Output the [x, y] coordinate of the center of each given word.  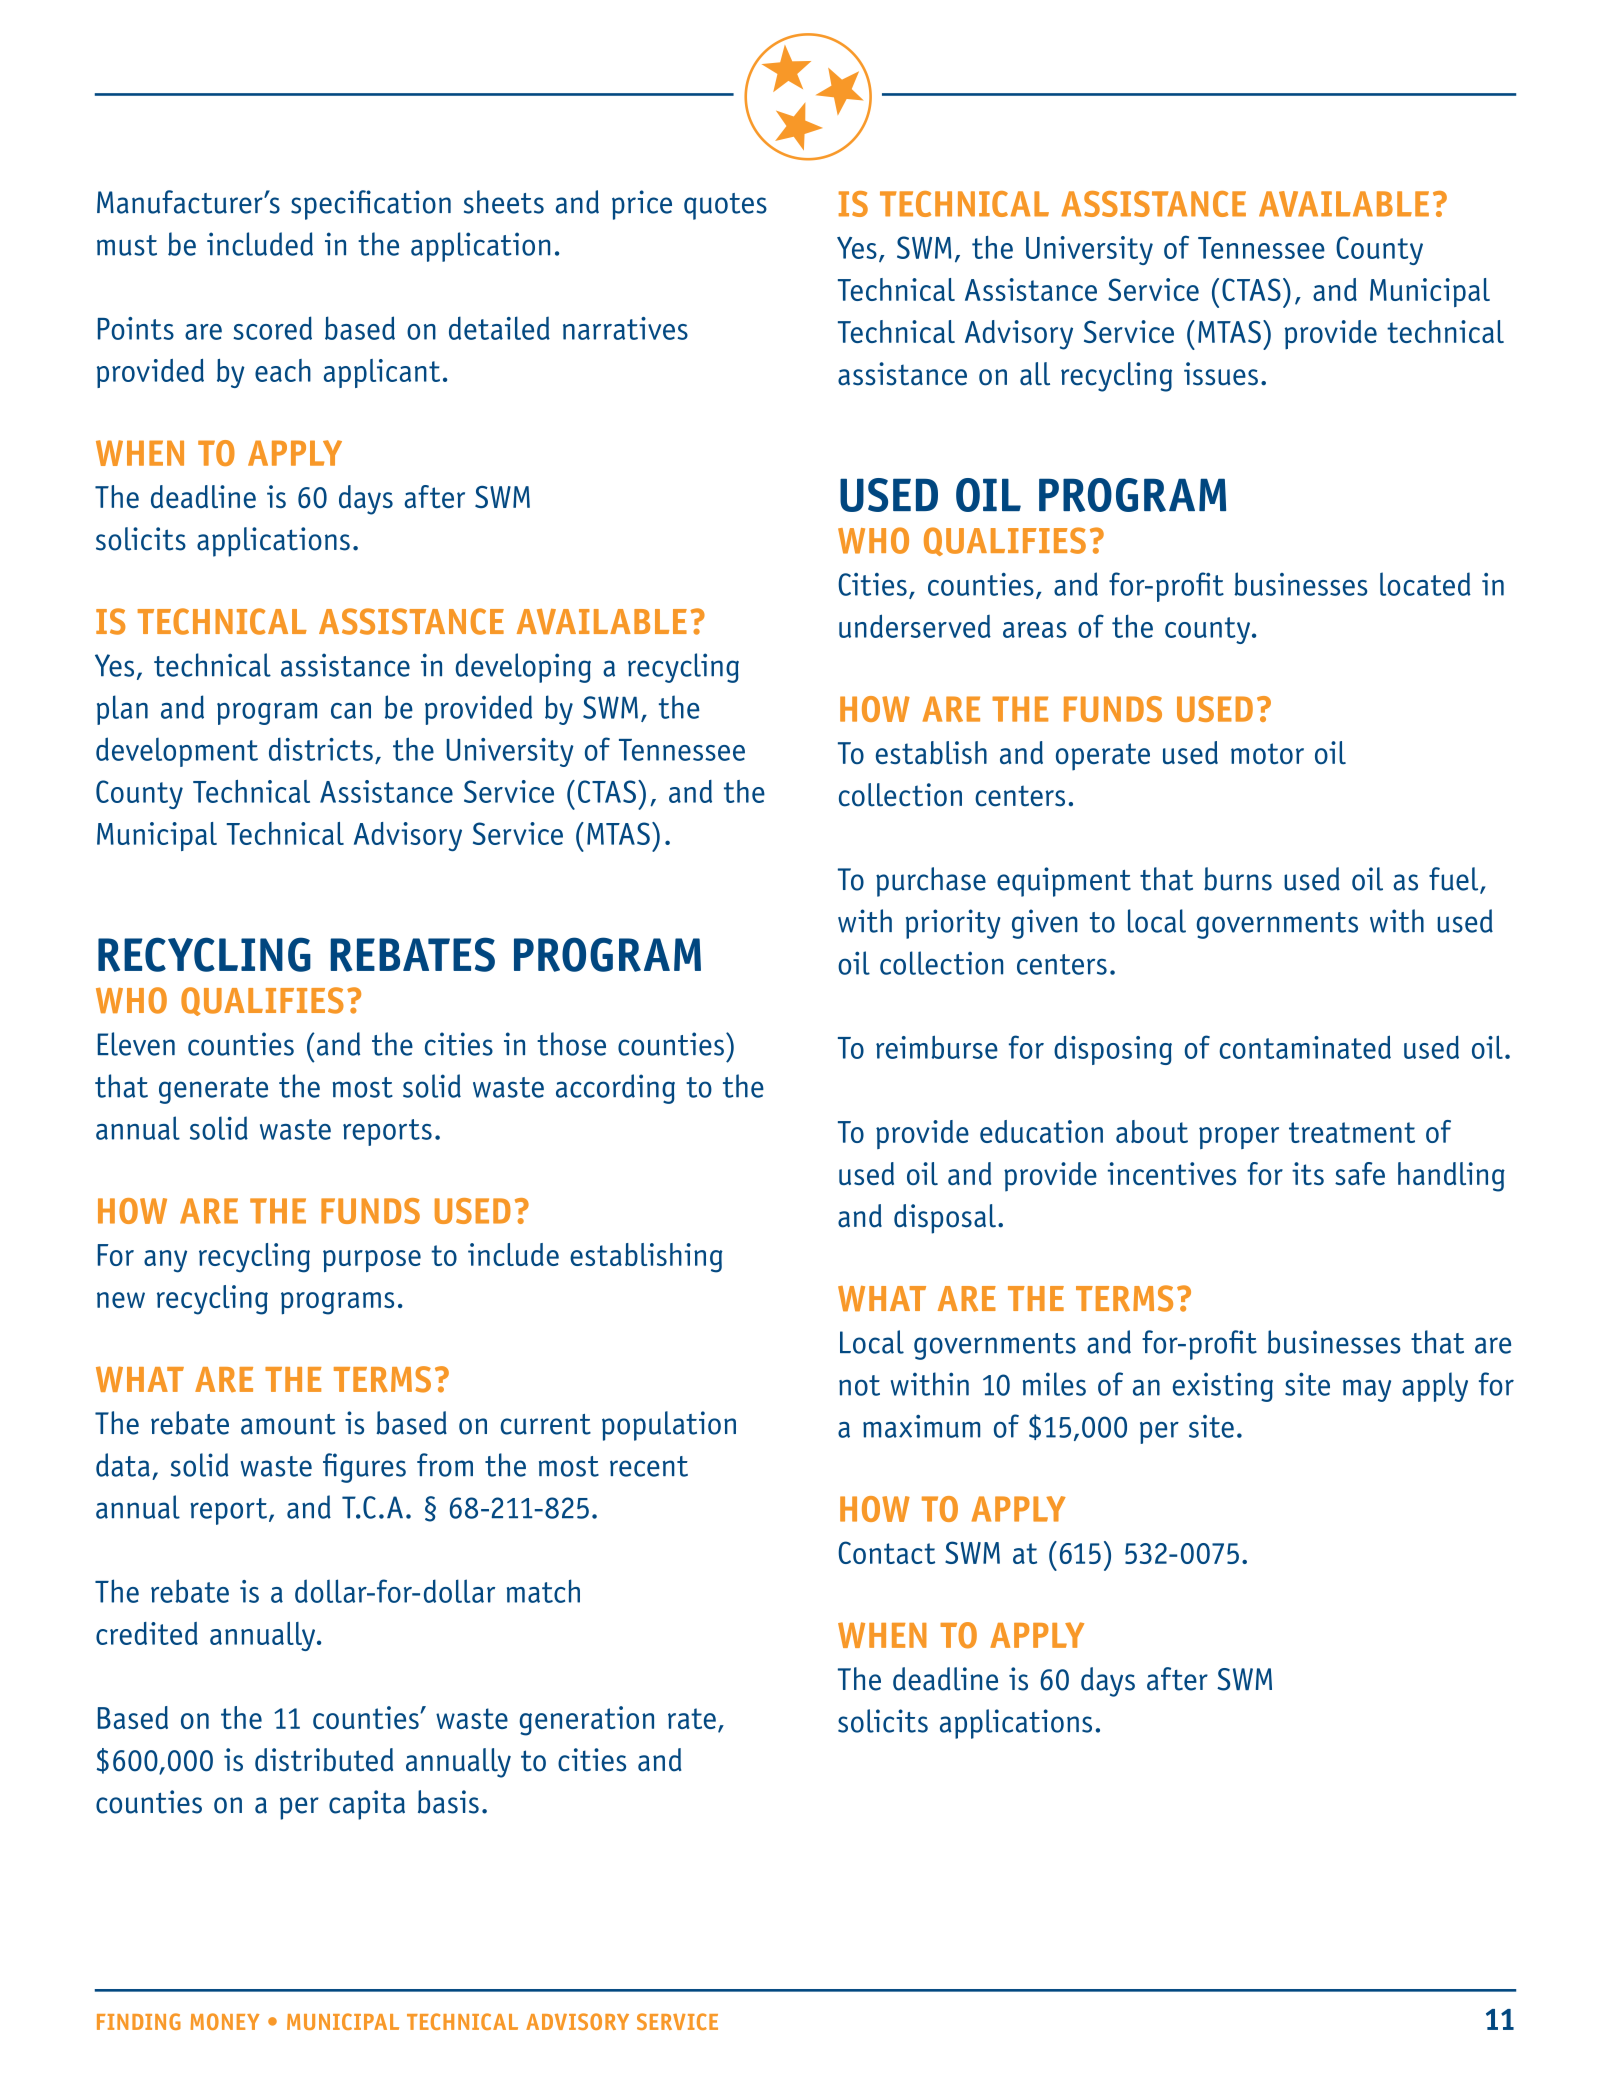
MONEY [225, 2021]
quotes [725, 206]
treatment [1352, 1132]
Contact [886, 1552]
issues [1221, 374]
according [615, 1089]
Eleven [136, 1044]
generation [587, 1721]
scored [272, 328]
